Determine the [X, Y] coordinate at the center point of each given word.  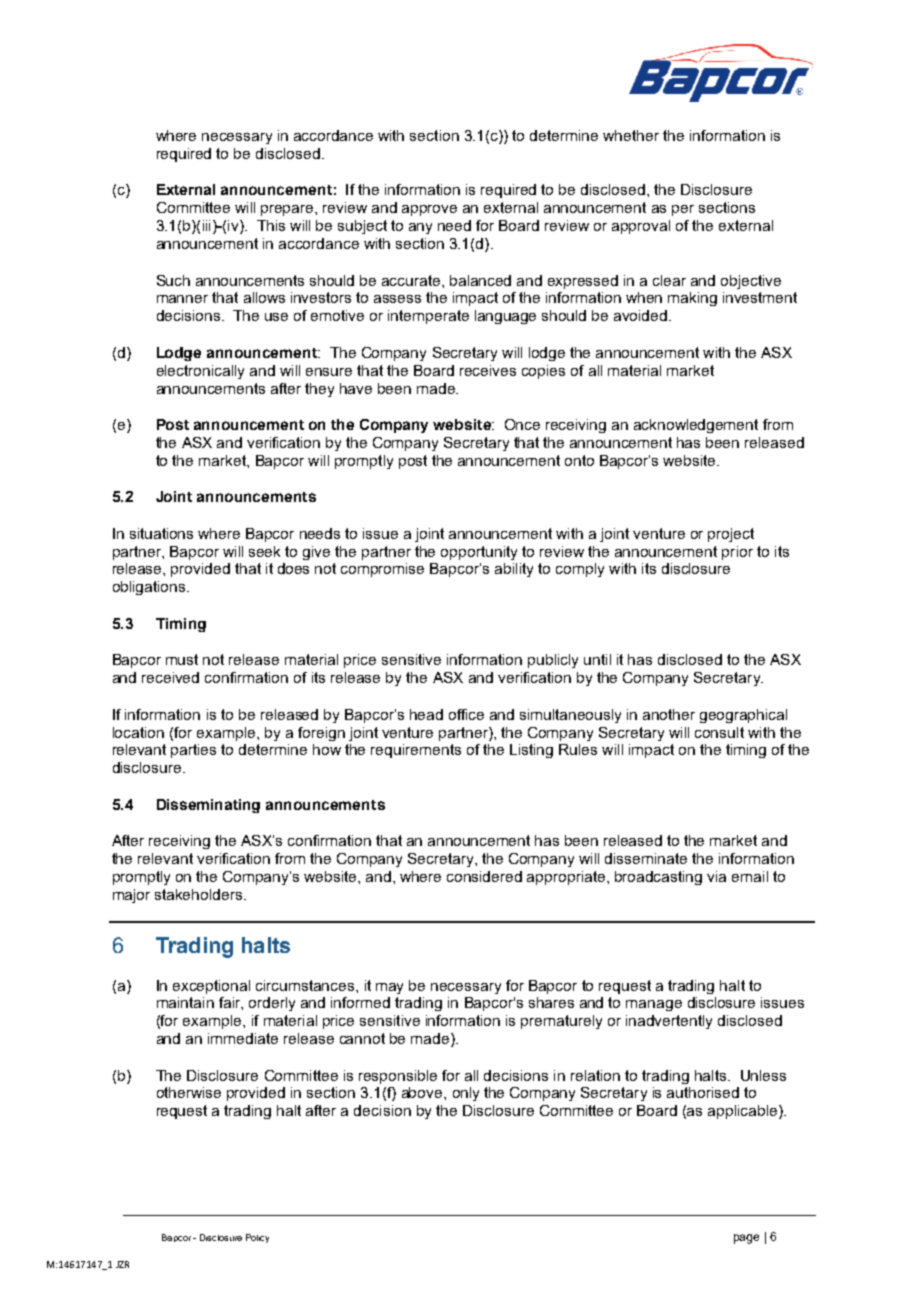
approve [429, 210]
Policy [257, 1238]
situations [161, 533]
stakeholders [200, 894]
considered [484, 876]
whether [631, 135]
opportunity [479, 553]
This [271, 225]
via [716, 876]
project [731, 535]
